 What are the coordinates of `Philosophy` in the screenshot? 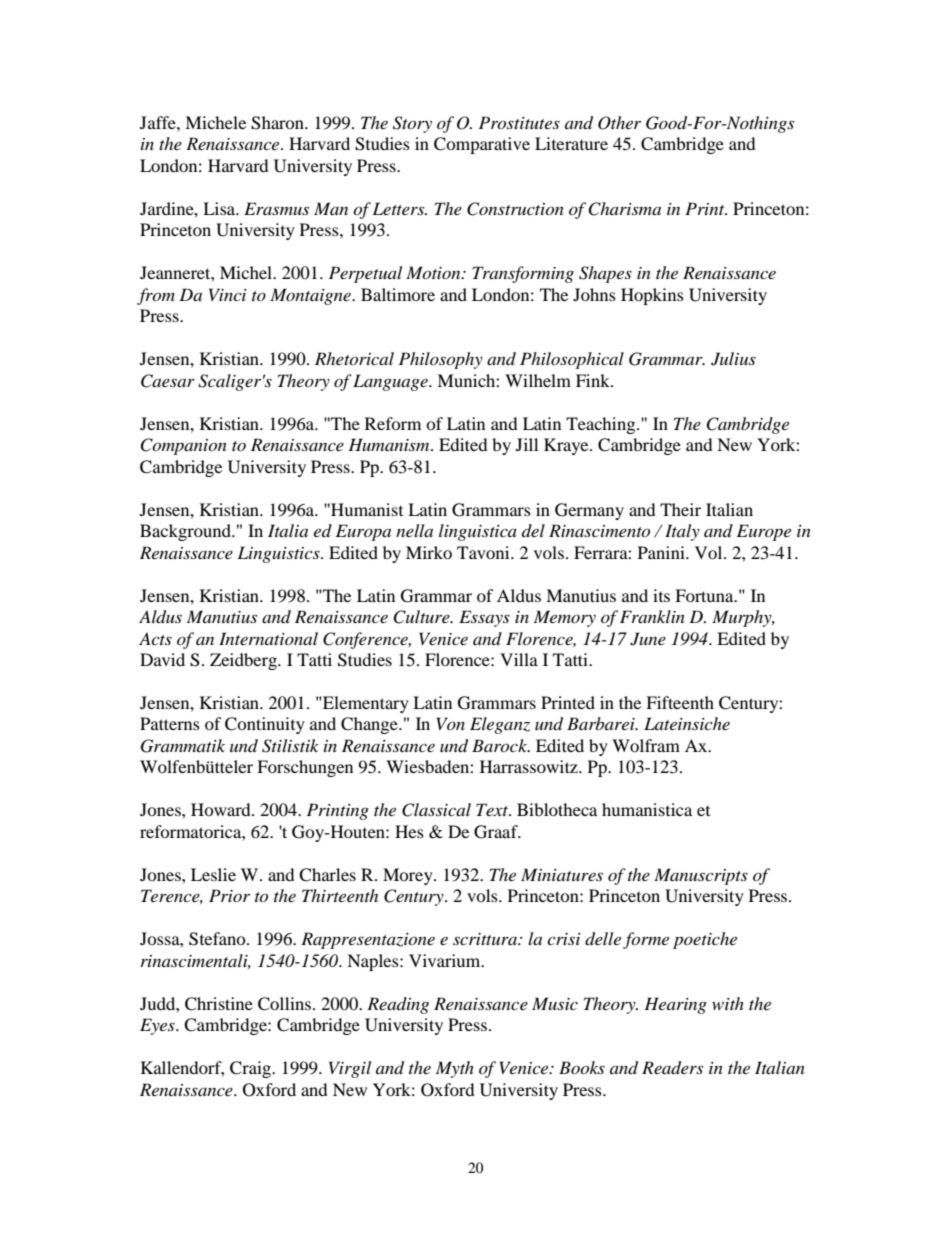 It's located at (441, 360).
